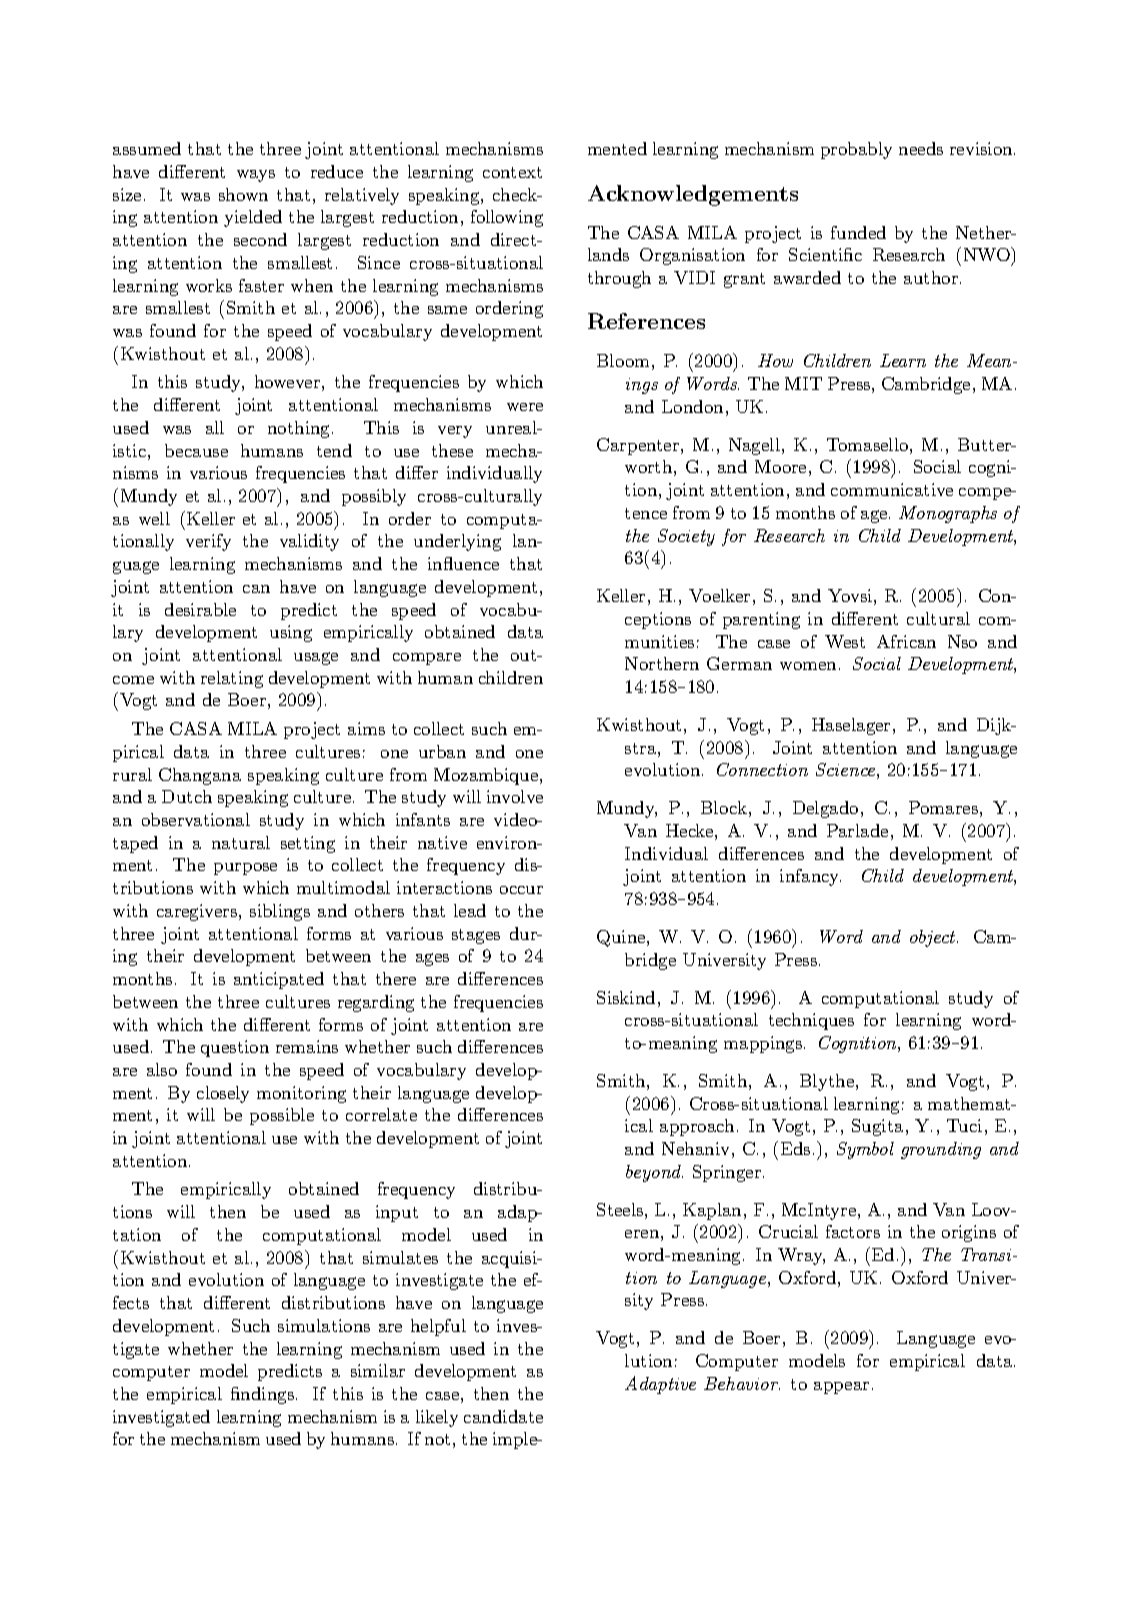 This screenshot has height=1600, width=1132. What do you see at coordinates (503, 1416) in the screenshot?
I see `candidate` at bounding box center [503, 1416].
